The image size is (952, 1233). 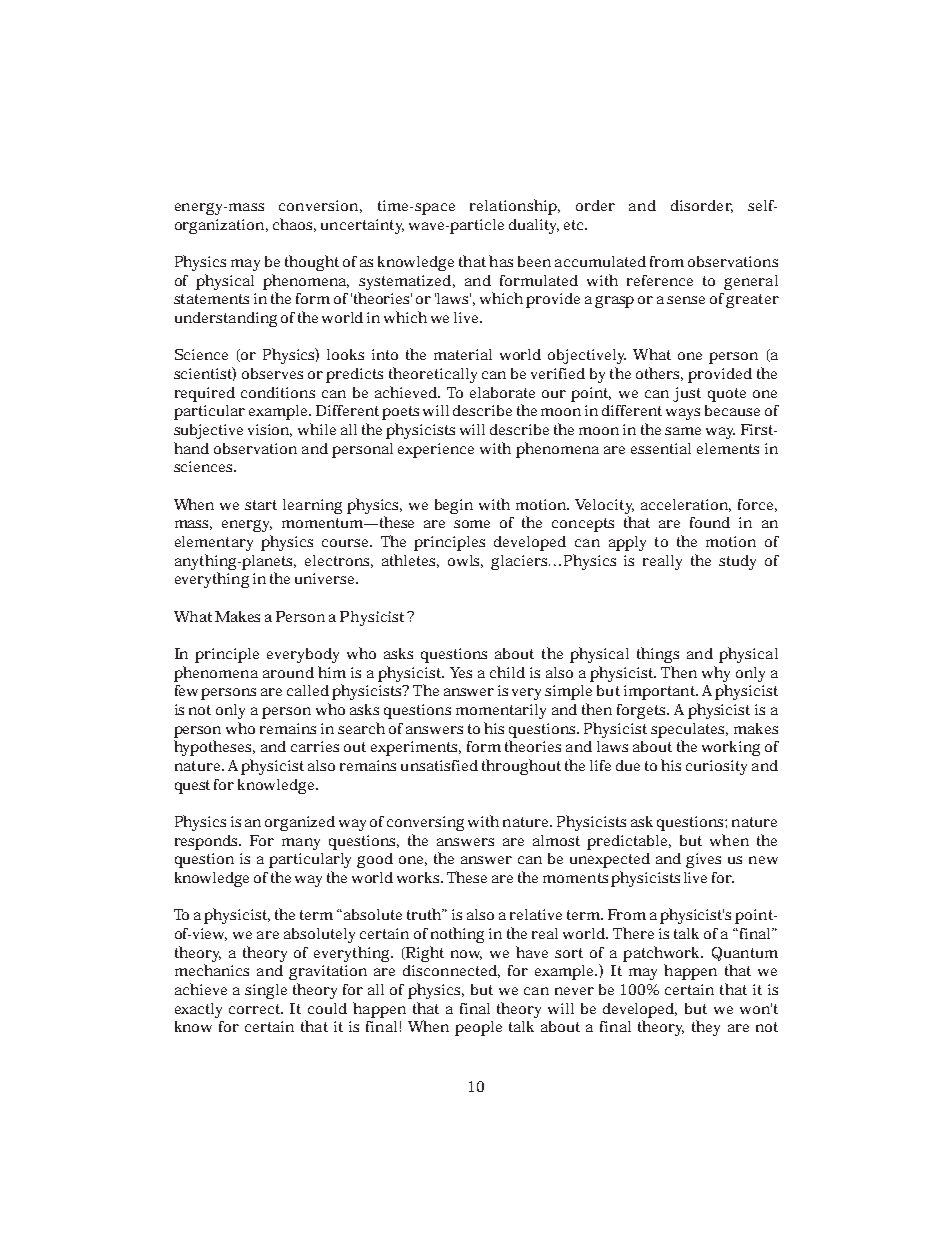 What do you see at coordinates (502, 392) in the document?
I see `elaborate` at bounding box center [502, 392].
